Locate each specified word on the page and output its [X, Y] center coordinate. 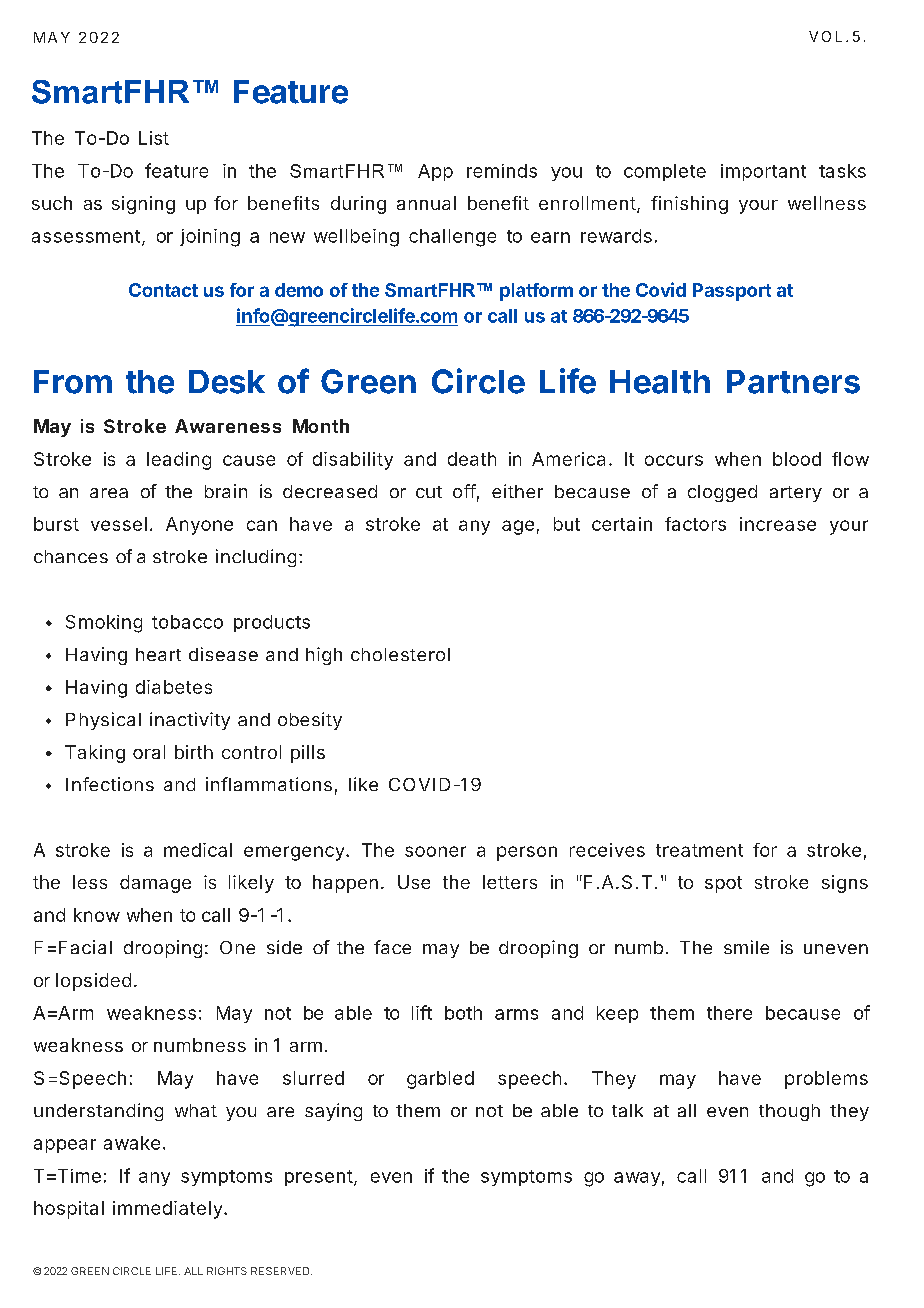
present [319, 1178]
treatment [699, 850]
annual [426, 203]
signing [143, 205]
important [763, 172]
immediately [167, 1210]
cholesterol [400, 654]
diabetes [174, 687]
